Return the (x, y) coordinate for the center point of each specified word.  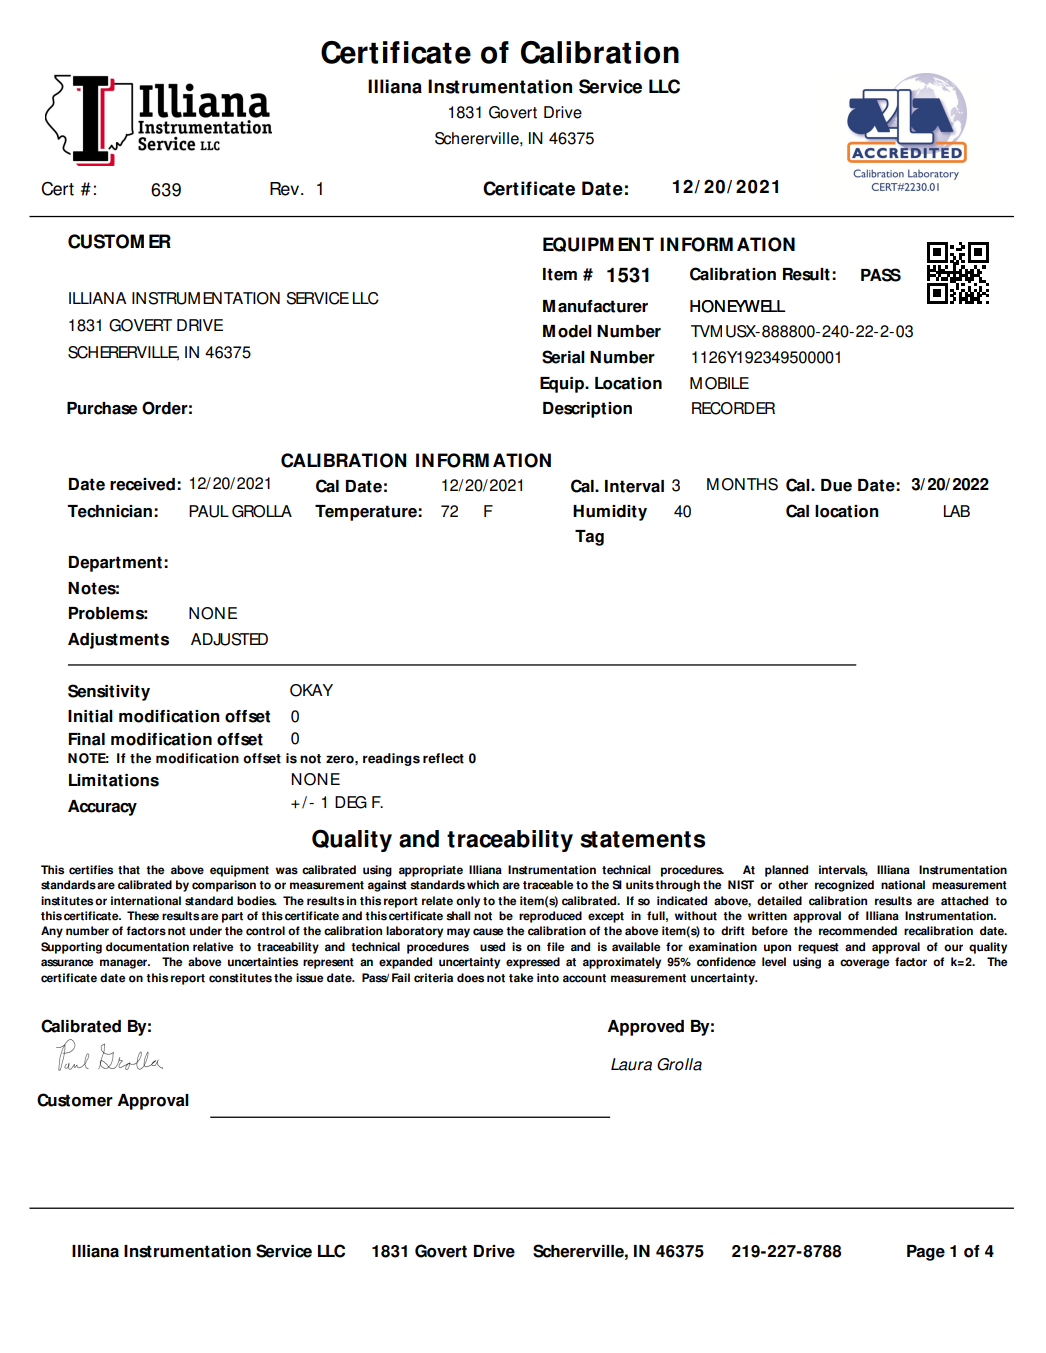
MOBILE (719, 383)
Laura (631, 1064)
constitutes (240, 978)
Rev (286, 189)
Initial (90, 716)
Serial (563, 357)
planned (786, 871)
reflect (443, 758)
